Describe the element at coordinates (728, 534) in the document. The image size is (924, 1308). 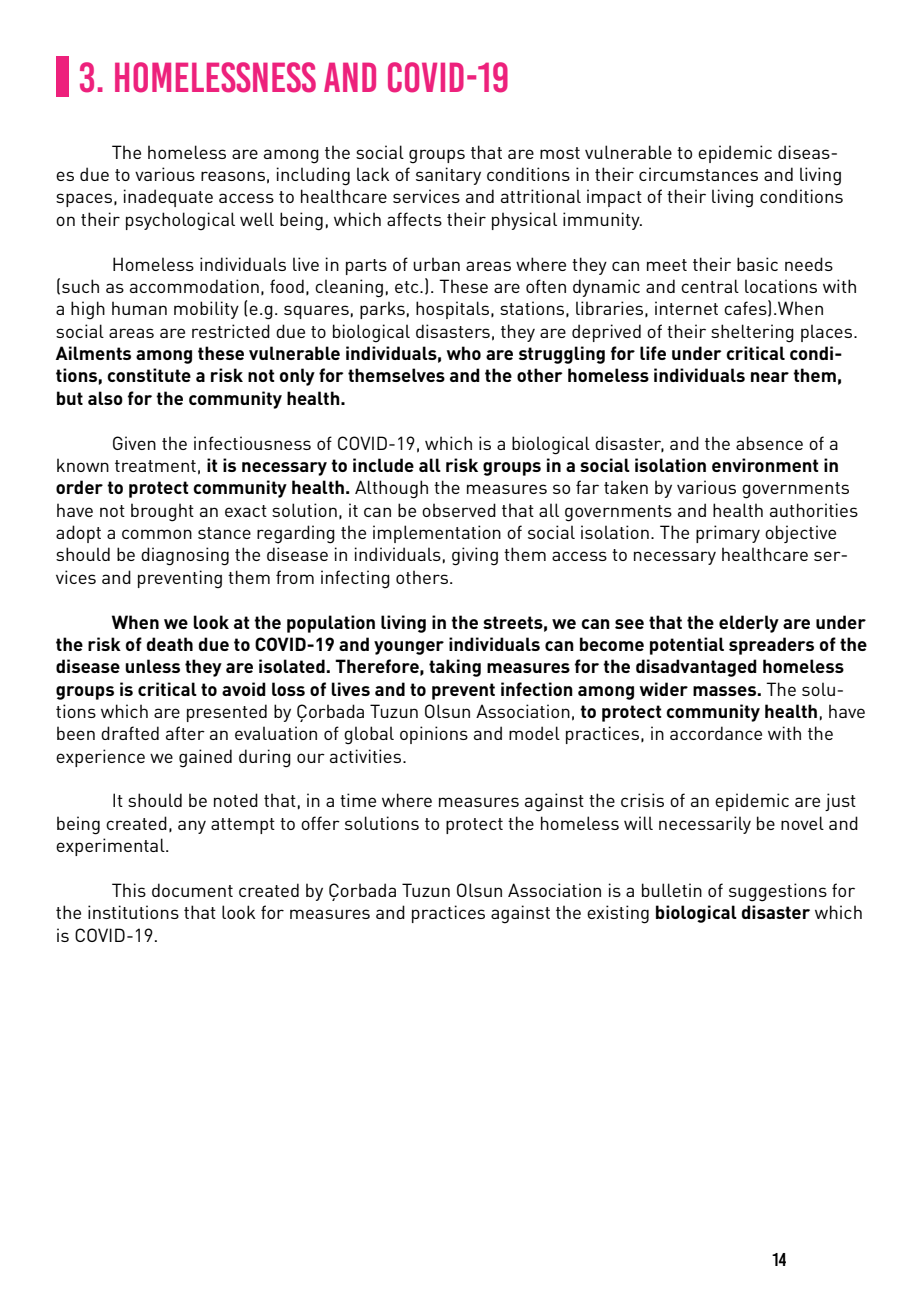
I see `primary` at that location.
